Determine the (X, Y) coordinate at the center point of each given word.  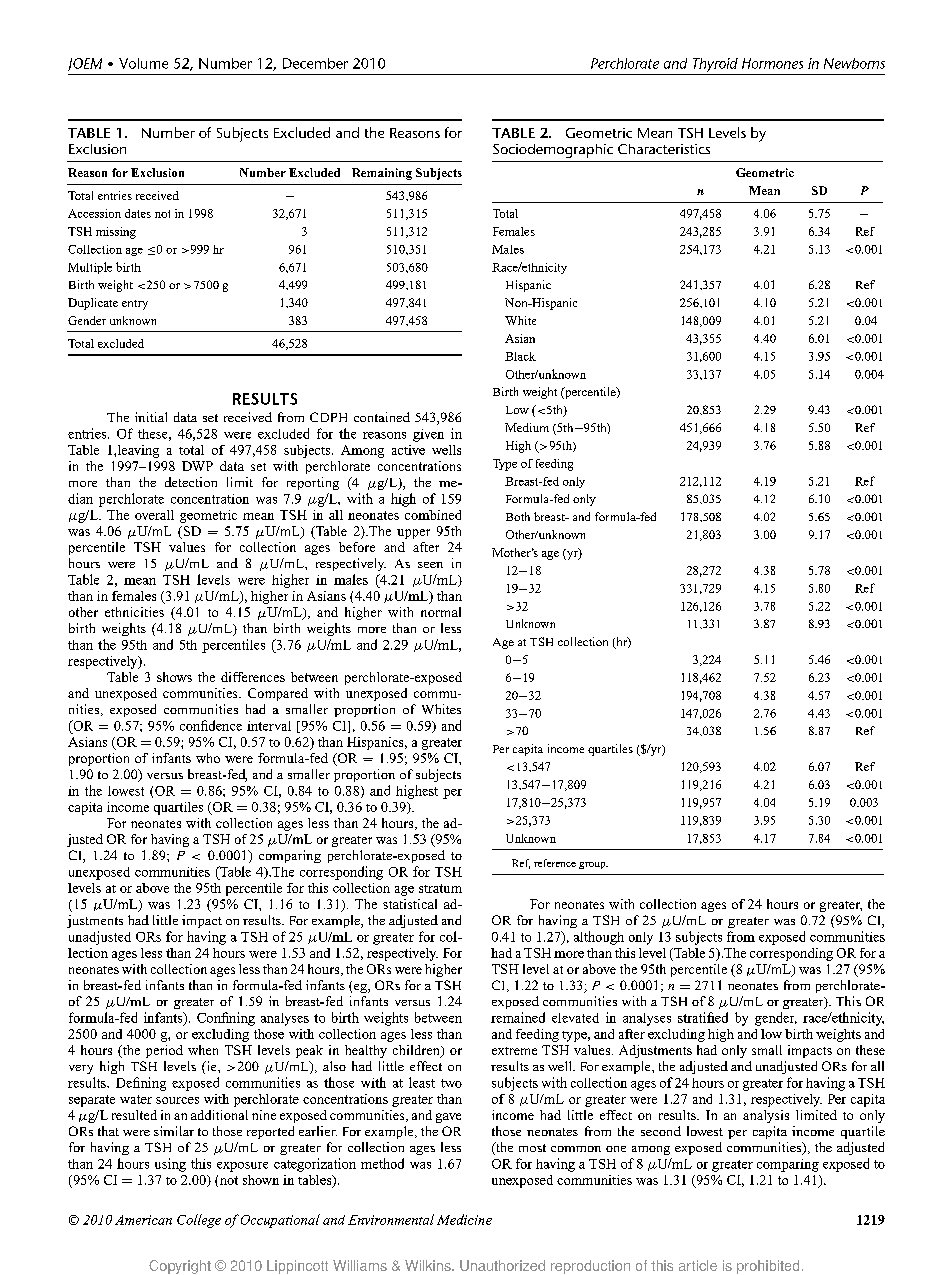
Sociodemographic (553, 151)
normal (441, 612)
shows (174, 677)
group (593, 865)
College (199, 1221)
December (315, 63)
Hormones (772, 63)
